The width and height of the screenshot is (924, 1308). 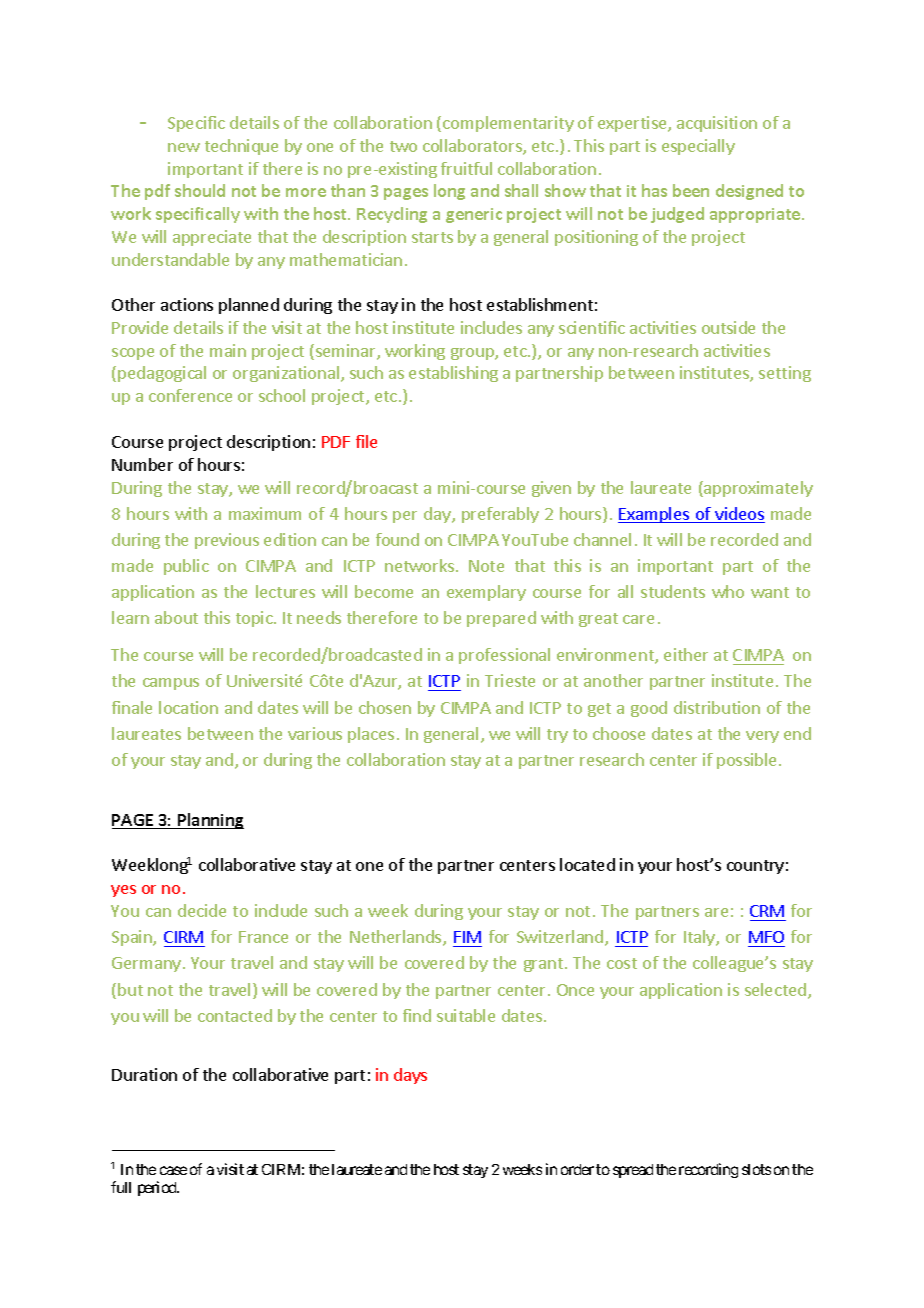 What do you see at coordinates (785, 374) in the screenshot?
I see `setting` at bounding box center [785, 374].
